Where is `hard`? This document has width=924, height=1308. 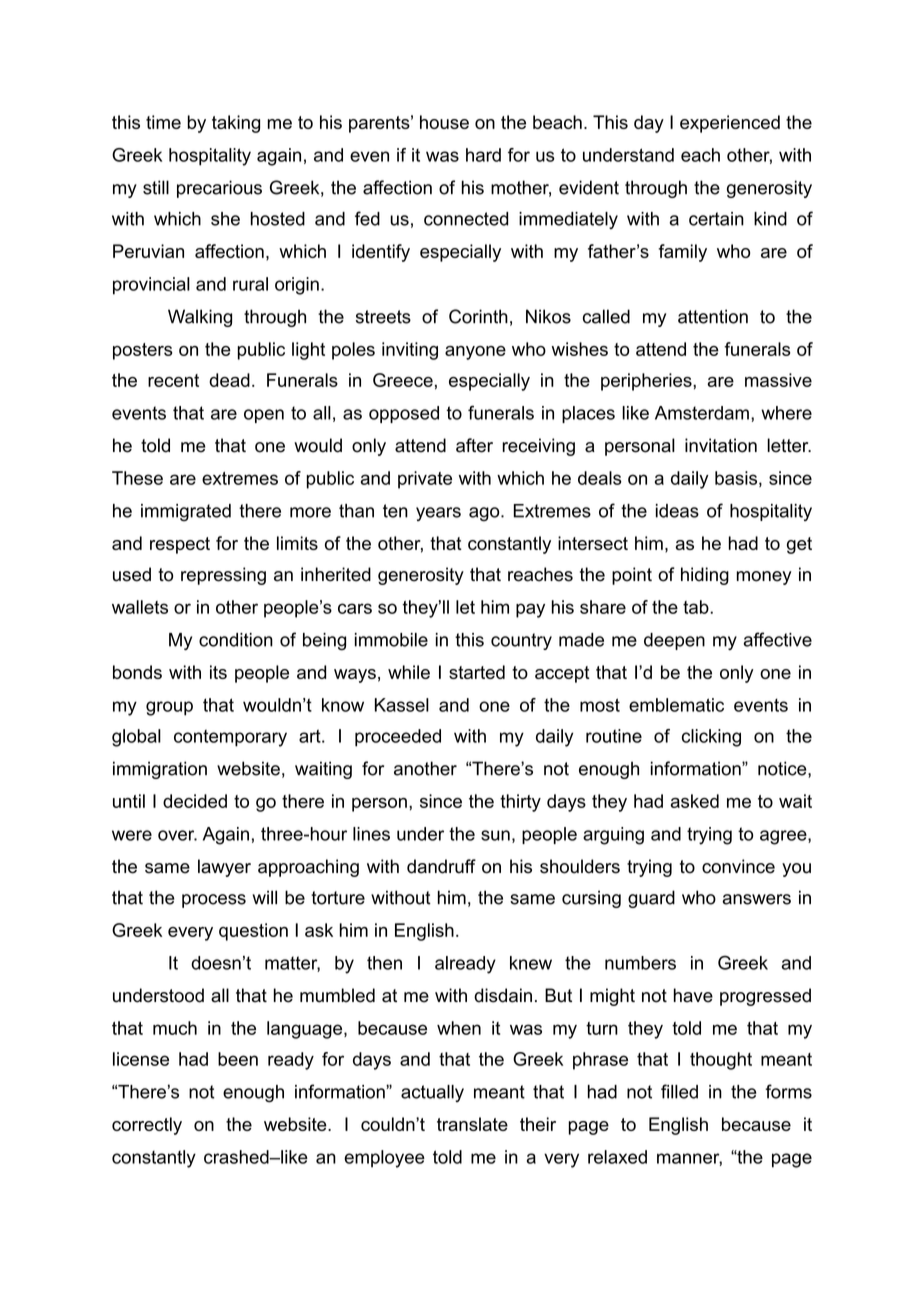
hard is located at coordinates (483, 155).
